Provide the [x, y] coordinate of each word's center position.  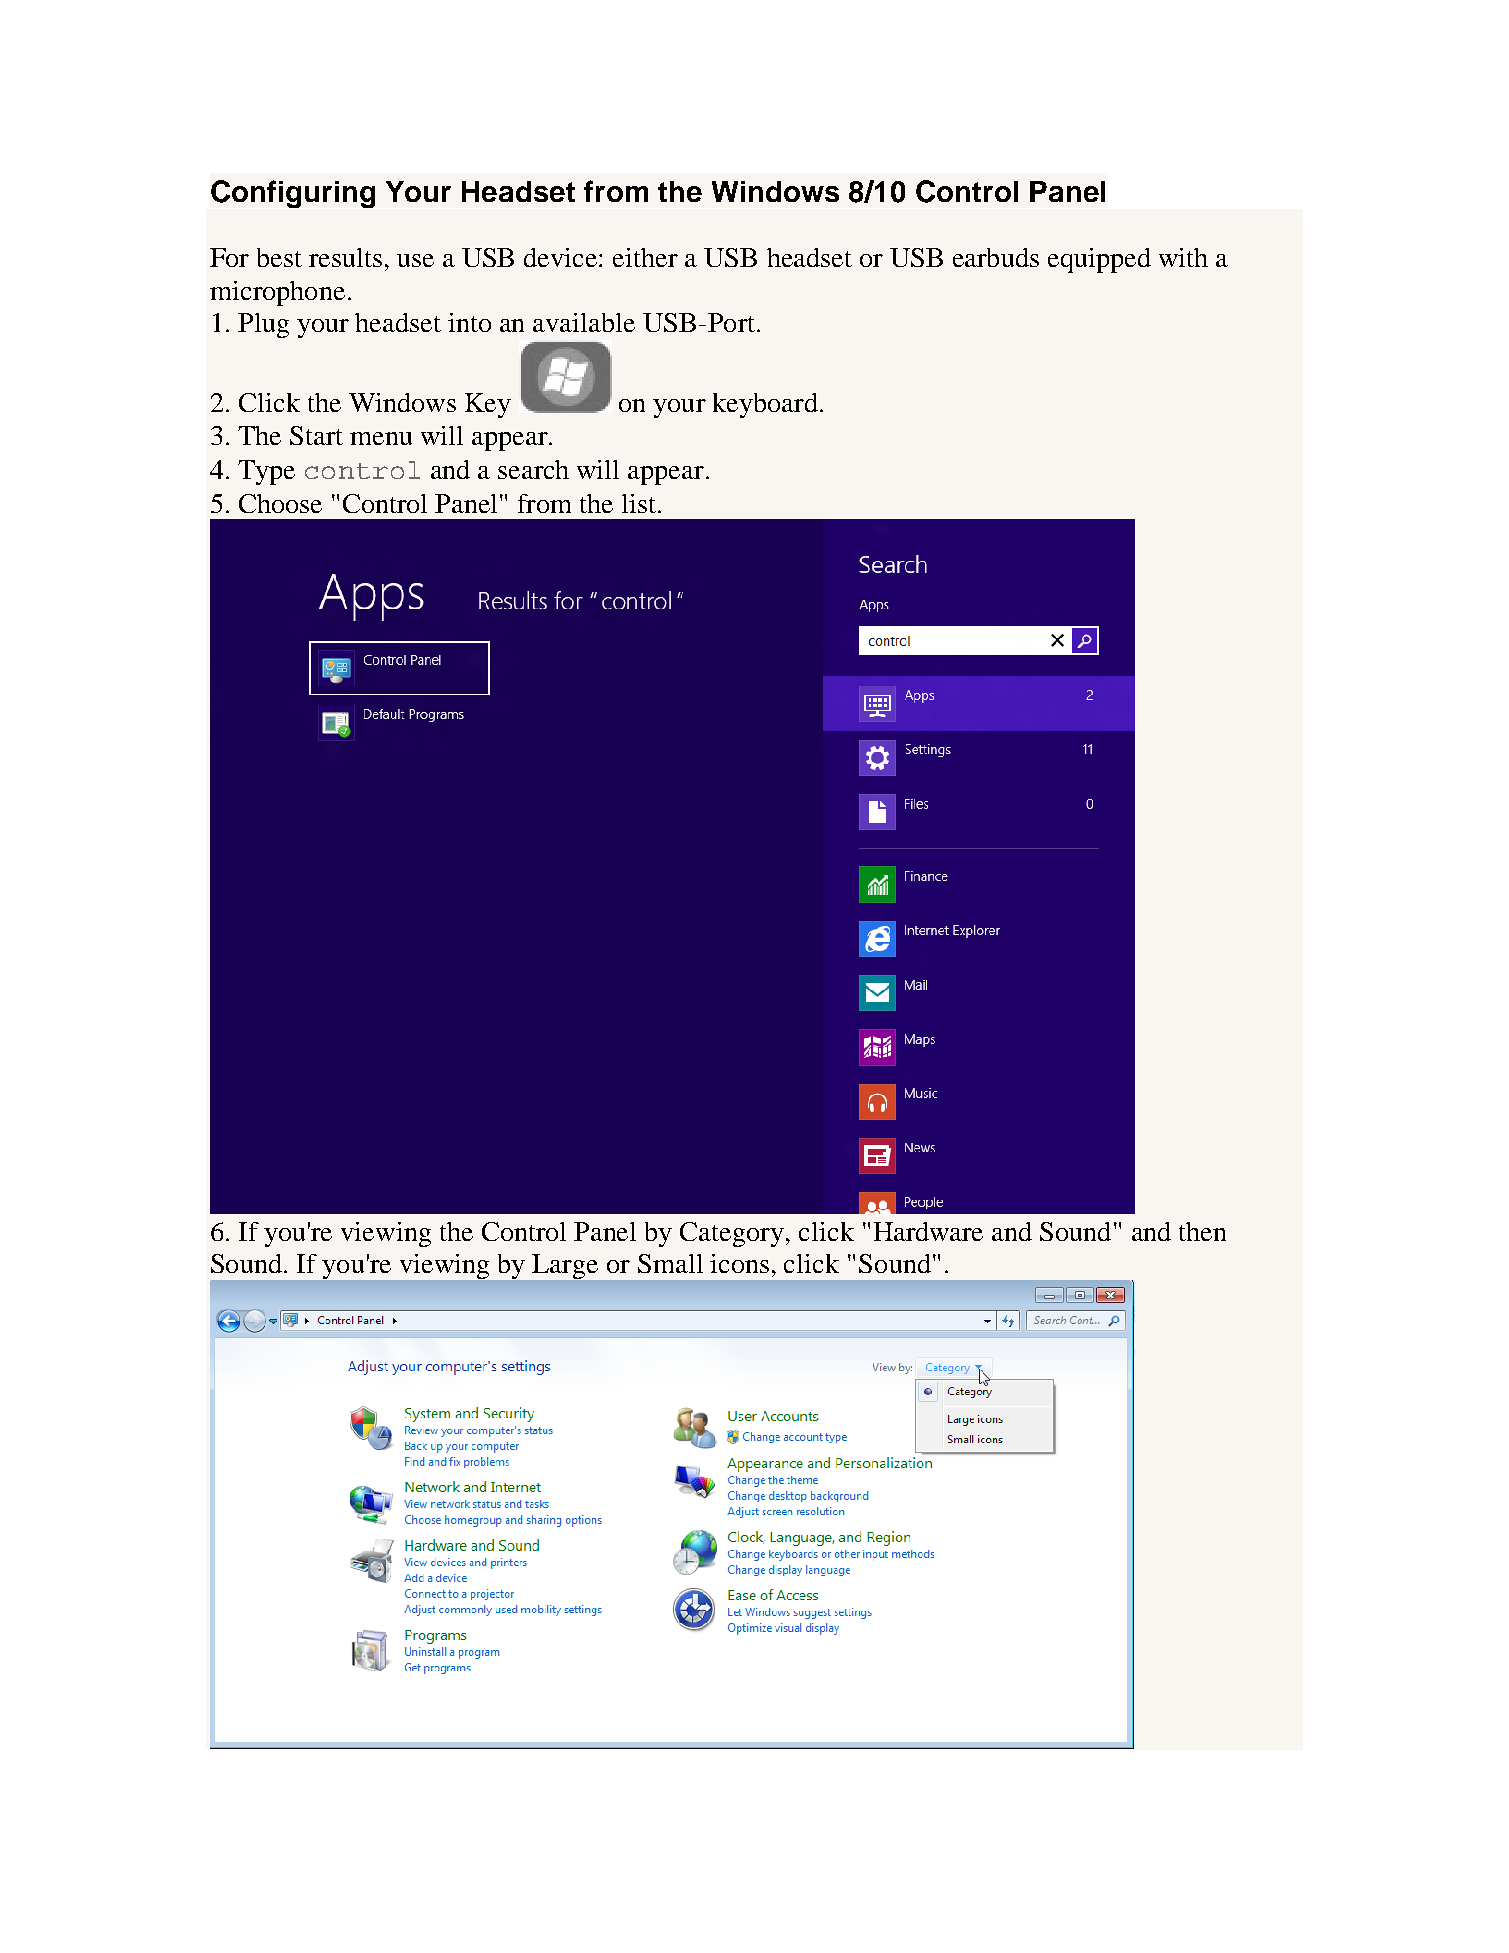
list [639, 503]
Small [670, 1263]
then [1202, 1231]
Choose [280, 503]
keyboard [765, 405]
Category [732, 1234]
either [645, 257]
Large [565, 1266]
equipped [1099, 260]
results [345, 257]
